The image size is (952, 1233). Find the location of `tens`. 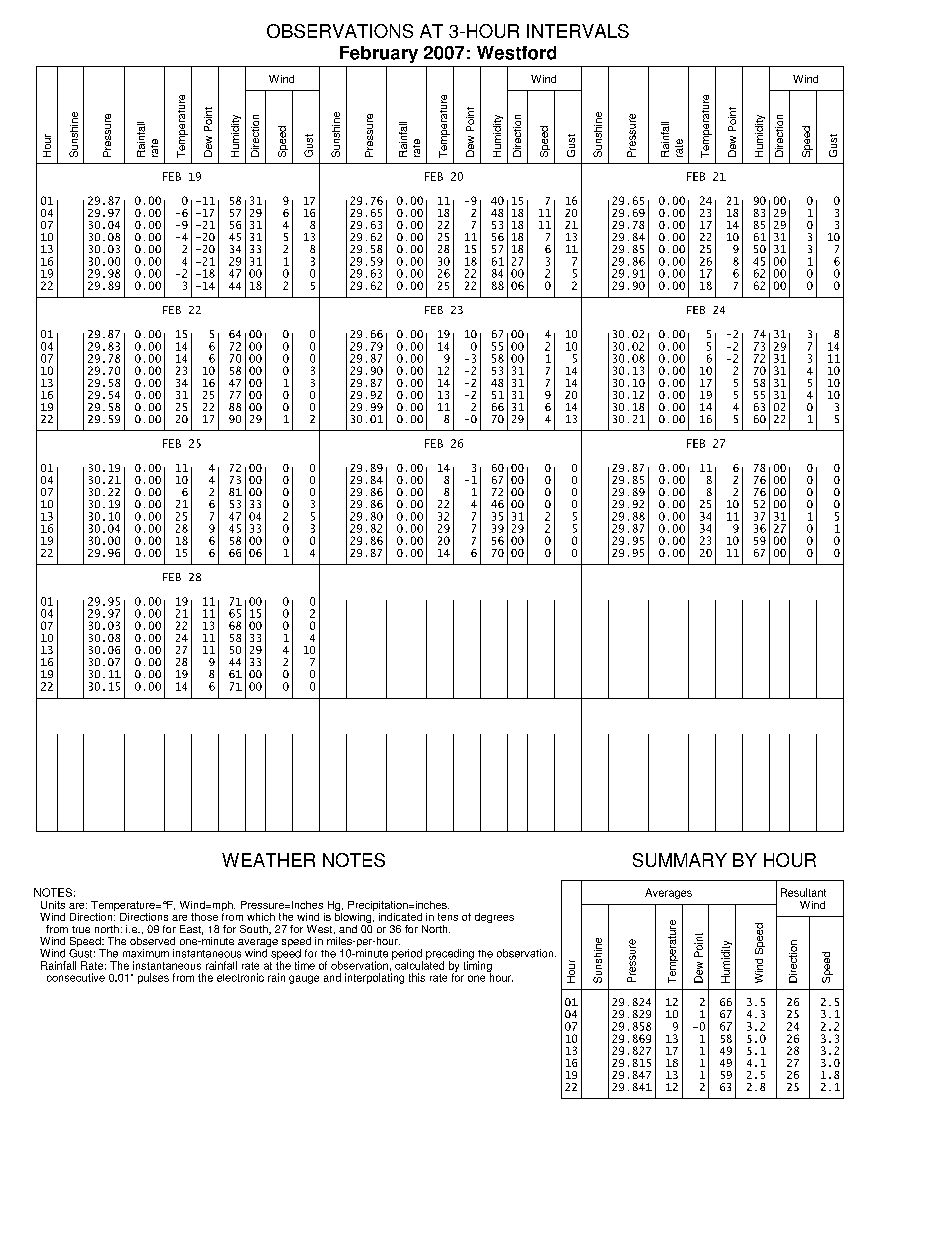

tens is located at coordinates (448, 917).
